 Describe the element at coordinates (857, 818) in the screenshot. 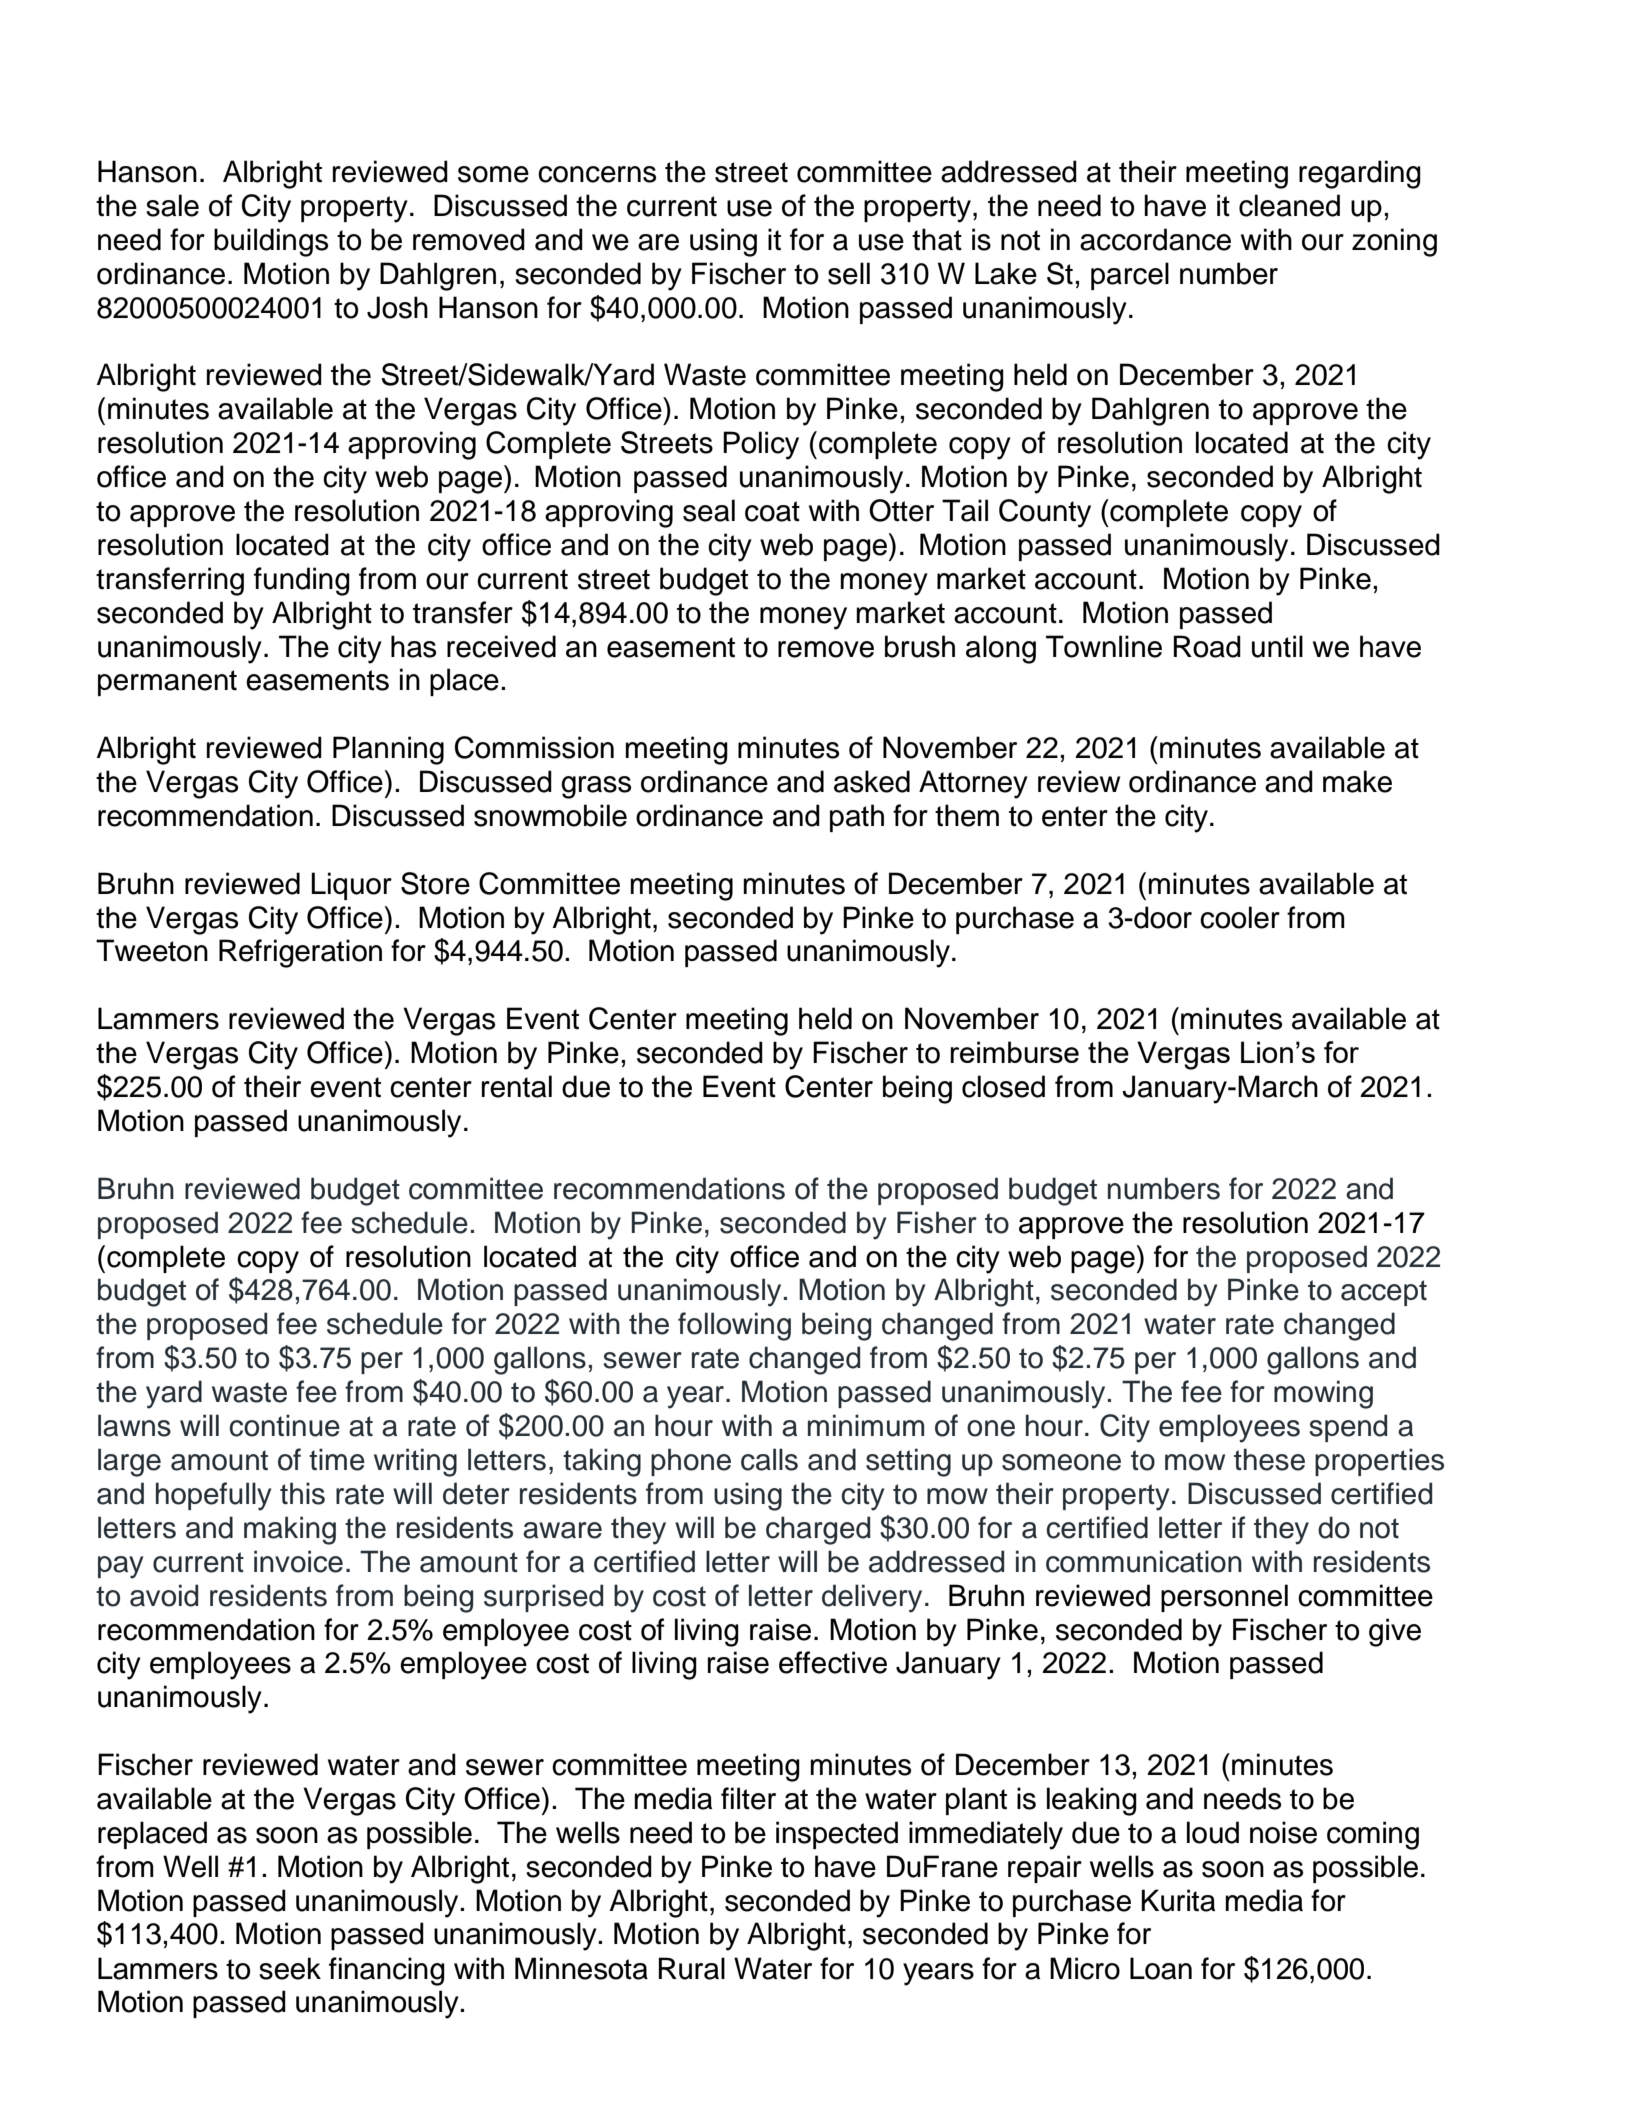

I see `path` at that location.
